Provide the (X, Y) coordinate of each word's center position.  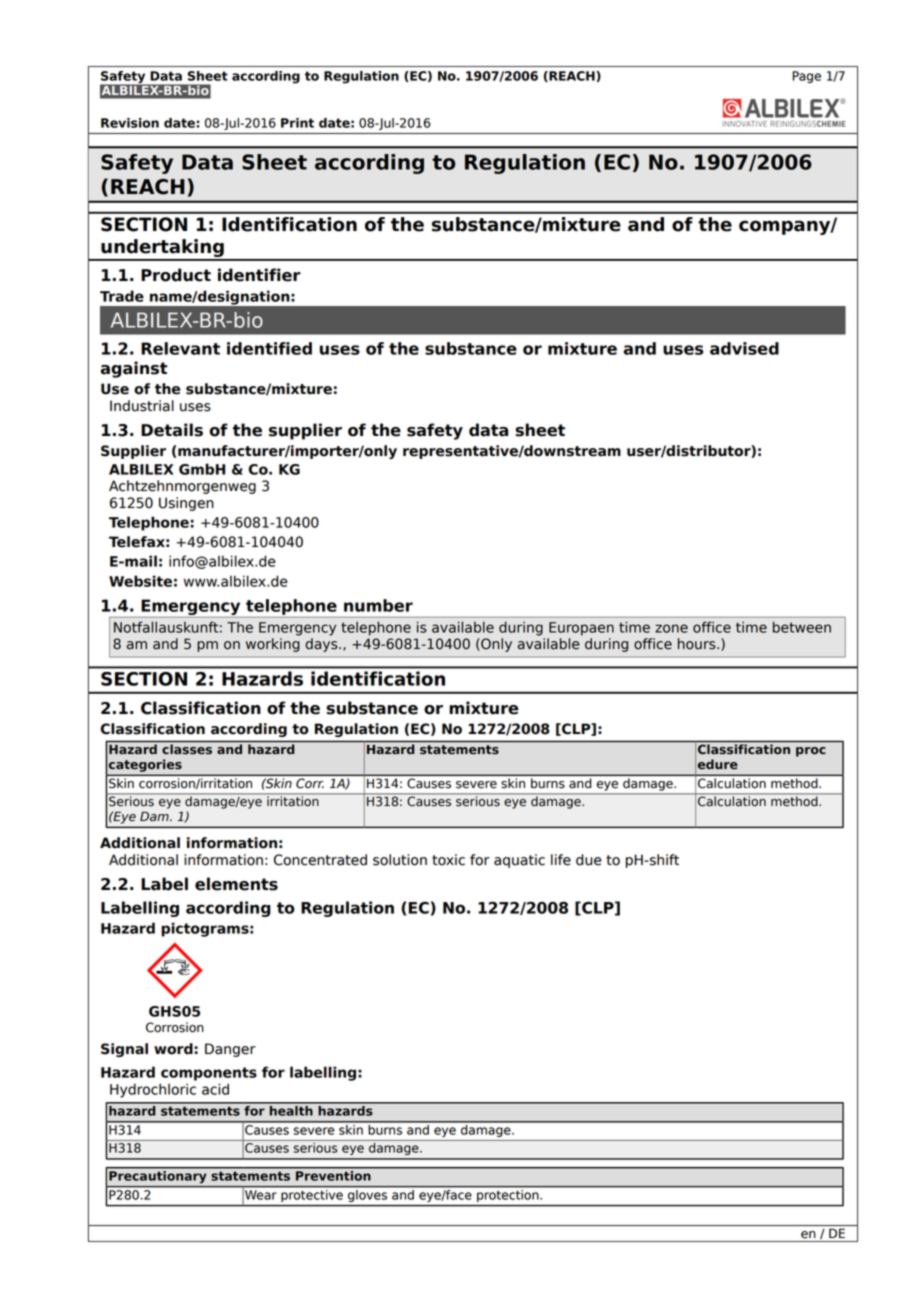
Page (806, 77)
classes (187, 749)
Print (297, 123)
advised (744, 348)
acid (215, 1089)
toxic (448, 860)
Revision (130, 123)
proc (811, 752)
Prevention (333, 1174)
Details (172, 430)
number (378, 605)
